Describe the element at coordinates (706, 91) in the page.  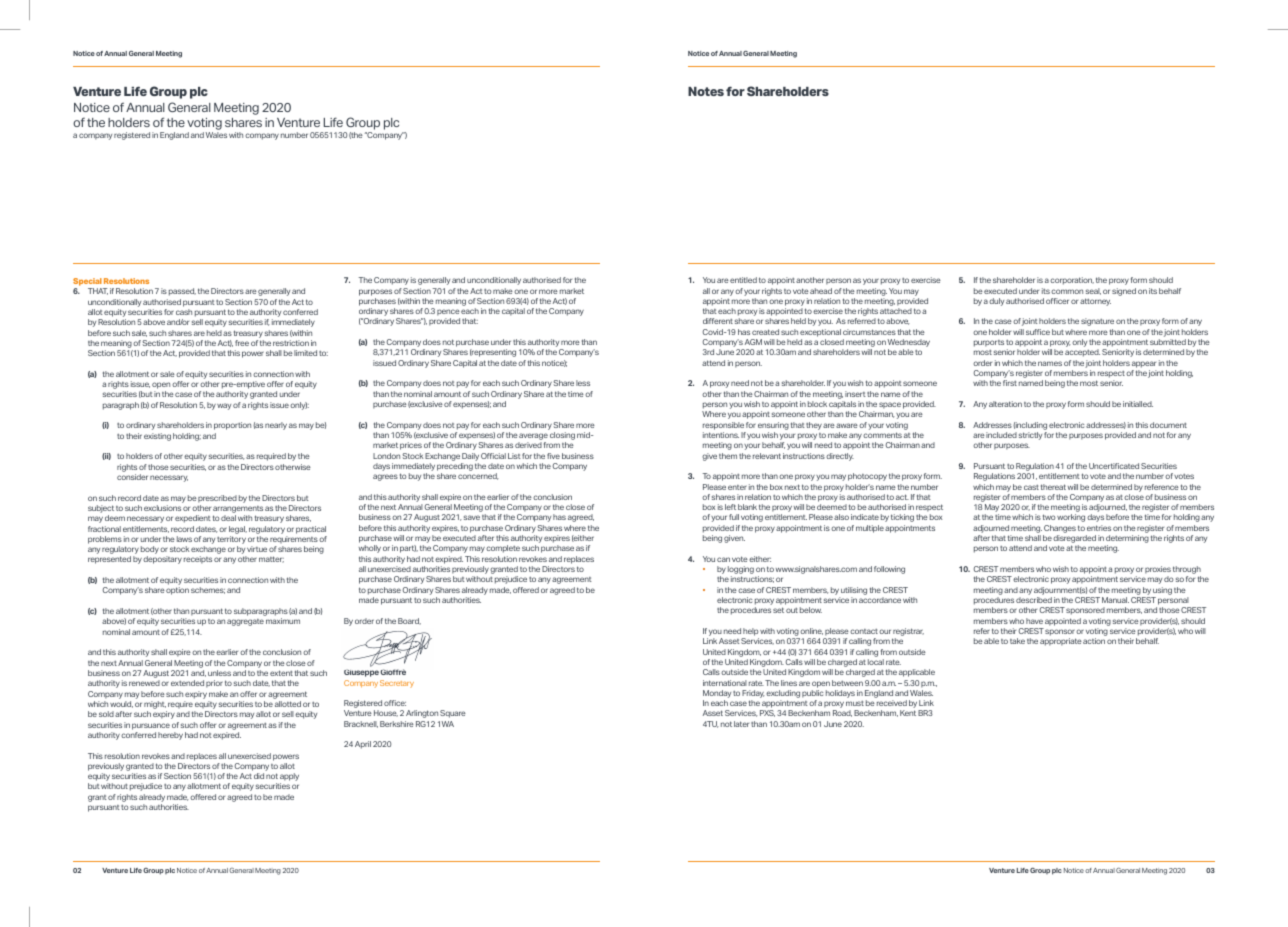
I see `Notes` at that location.
